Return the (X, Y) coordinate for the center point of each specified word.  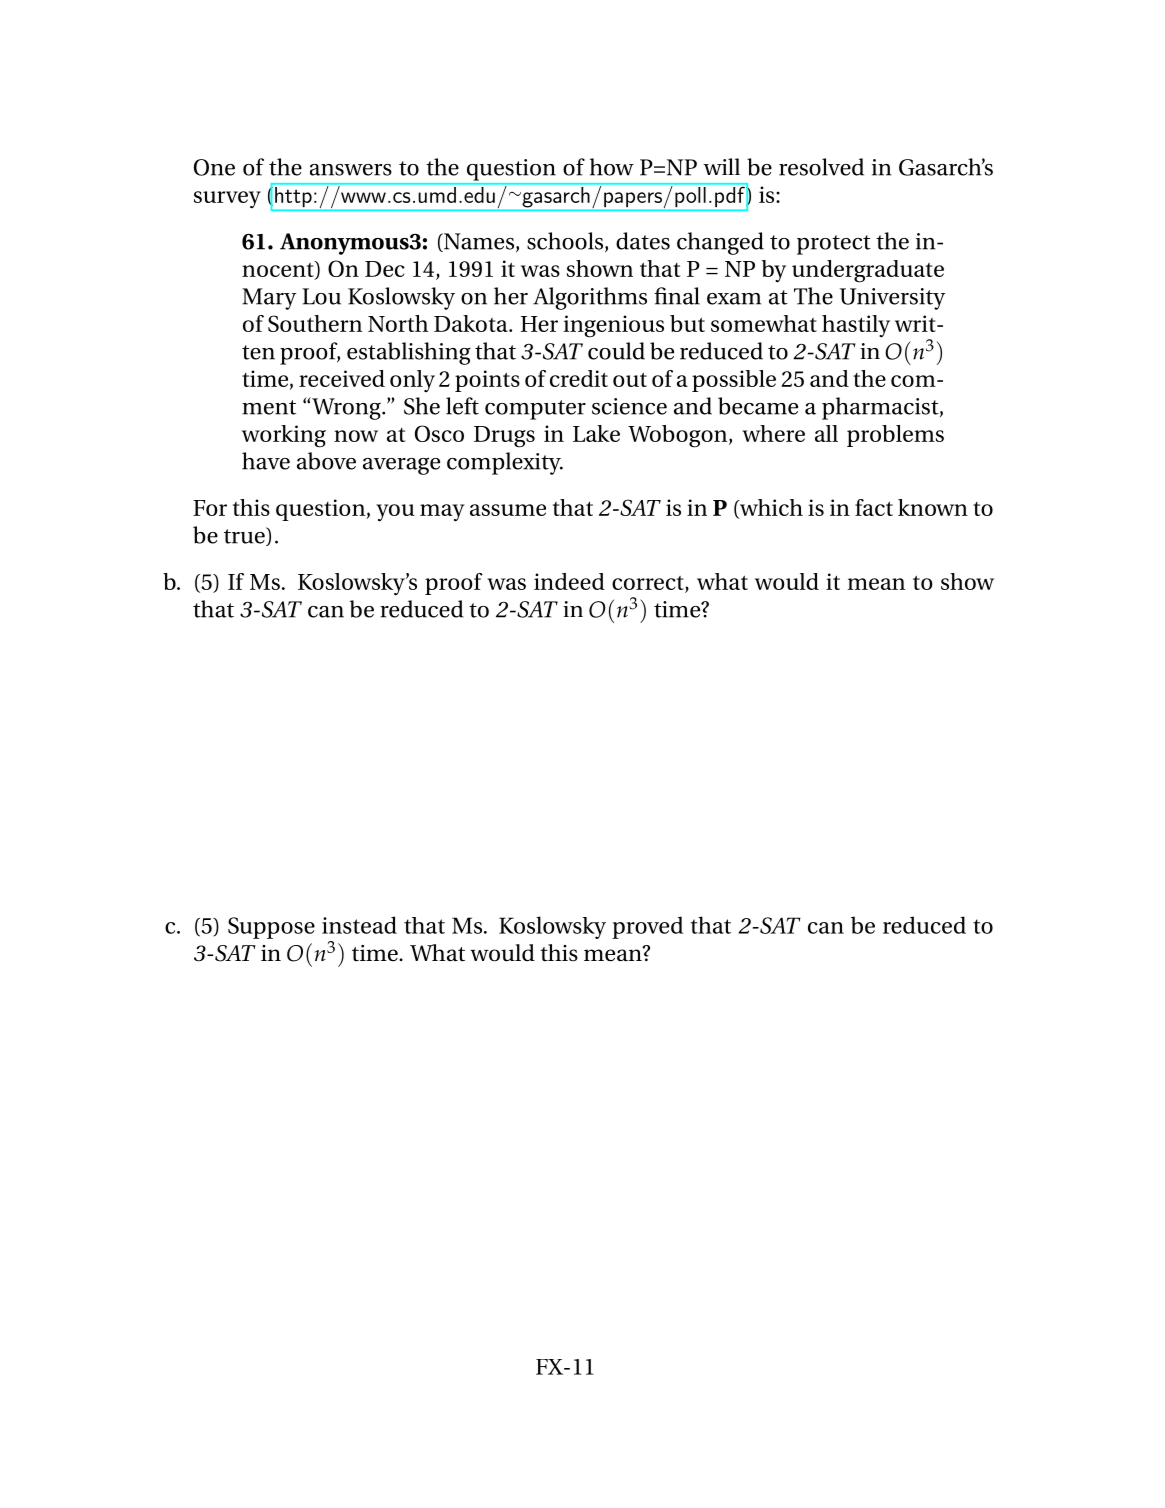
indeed (569, 581)
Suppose (271, 928)
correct (648, 583)
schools (566, 242)
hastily (856, 326)
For (210, 508)
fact (874, 507)
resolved (821, 167)
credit (579, 378)
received (342, 378)
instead (359, 925)
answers (351, 170)
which (770, 508)
